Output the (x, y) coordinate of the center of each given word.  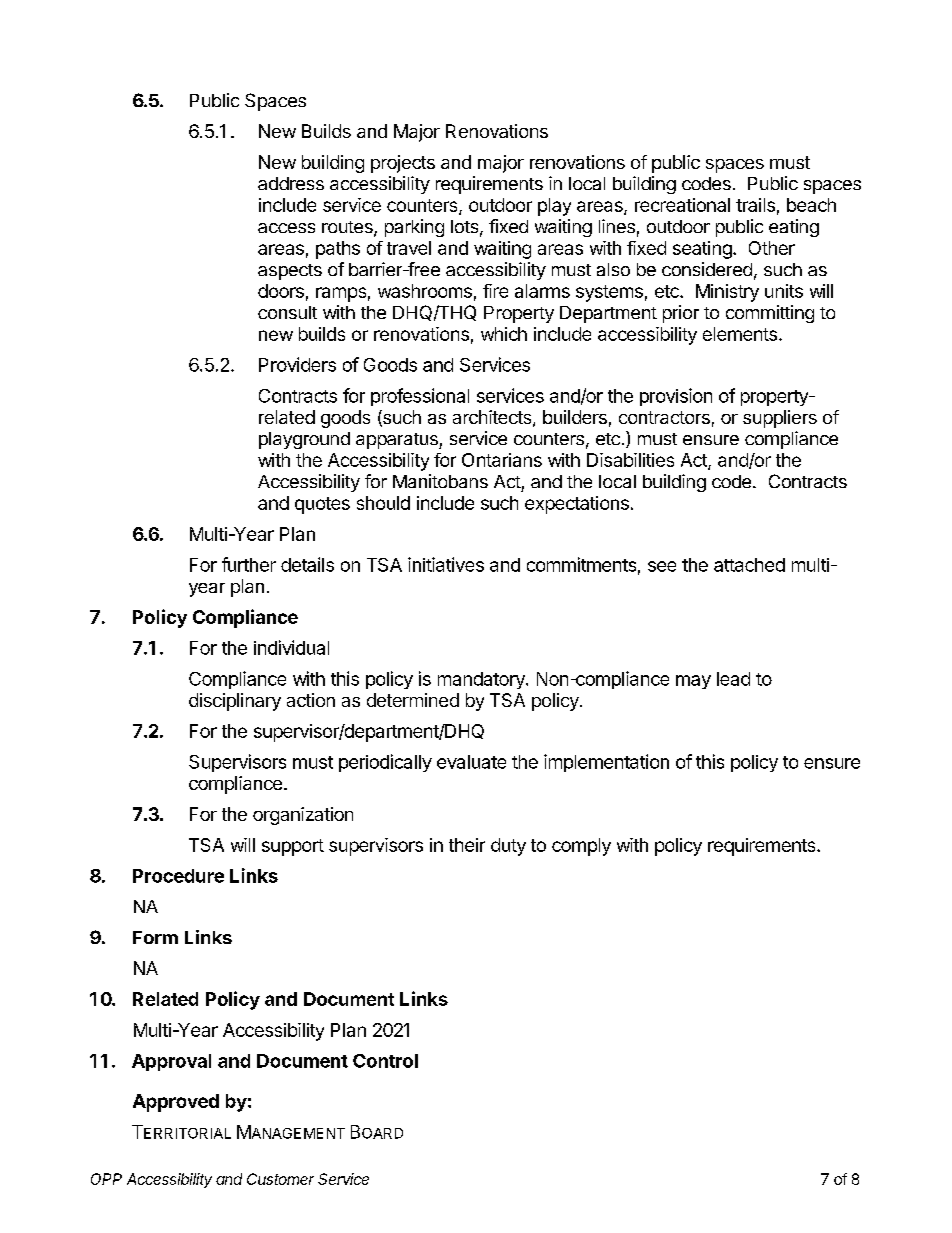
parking (414, 228)
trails (755, 205)
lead (733, 679)
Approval (171, 1062)
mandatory (482, 680)
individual (291, 647)
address (291, 183)
